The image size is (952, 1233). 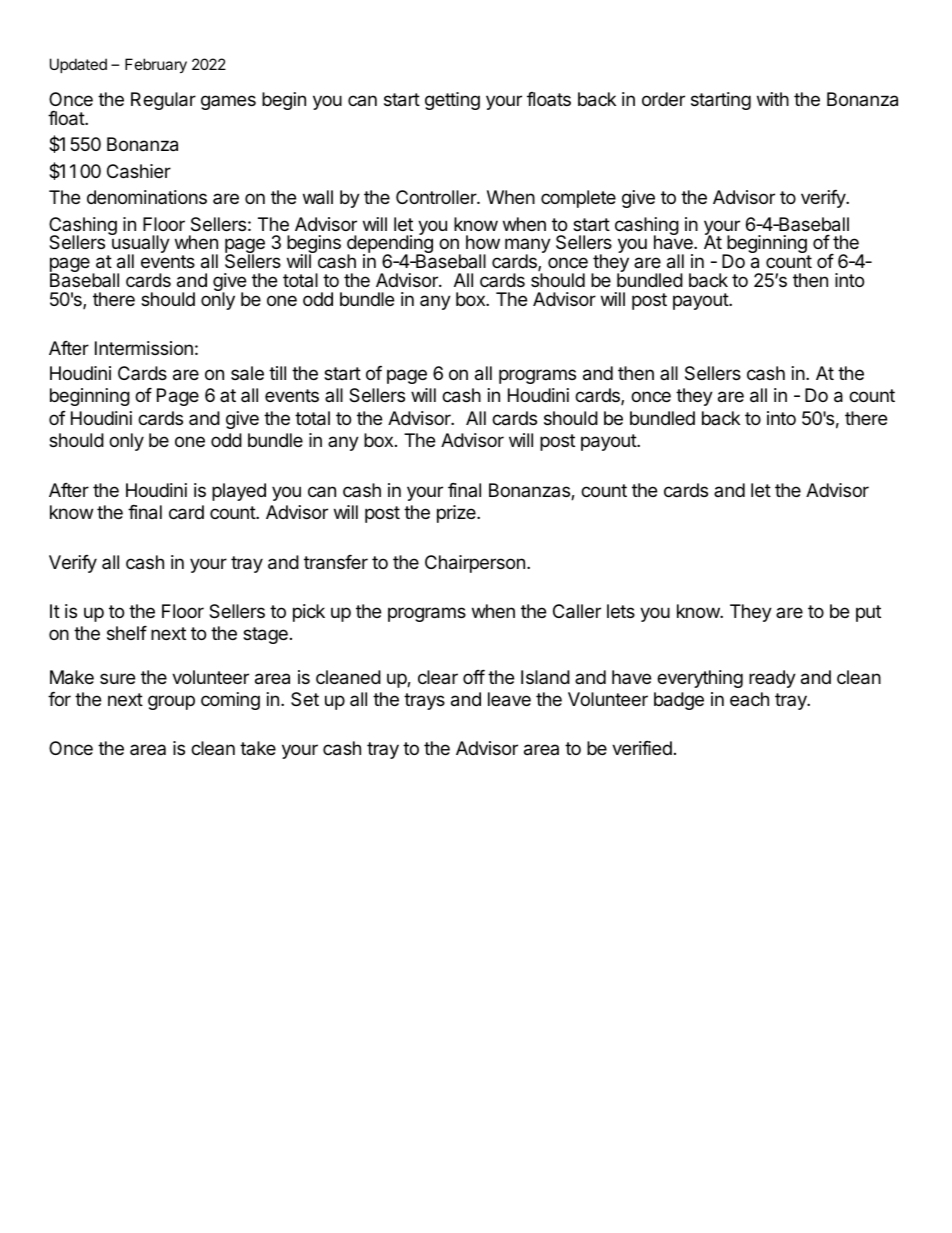 What do you see at coordinates (452, 101) in the screenshot?
I see `getting` at bounding box center [452, 101].
